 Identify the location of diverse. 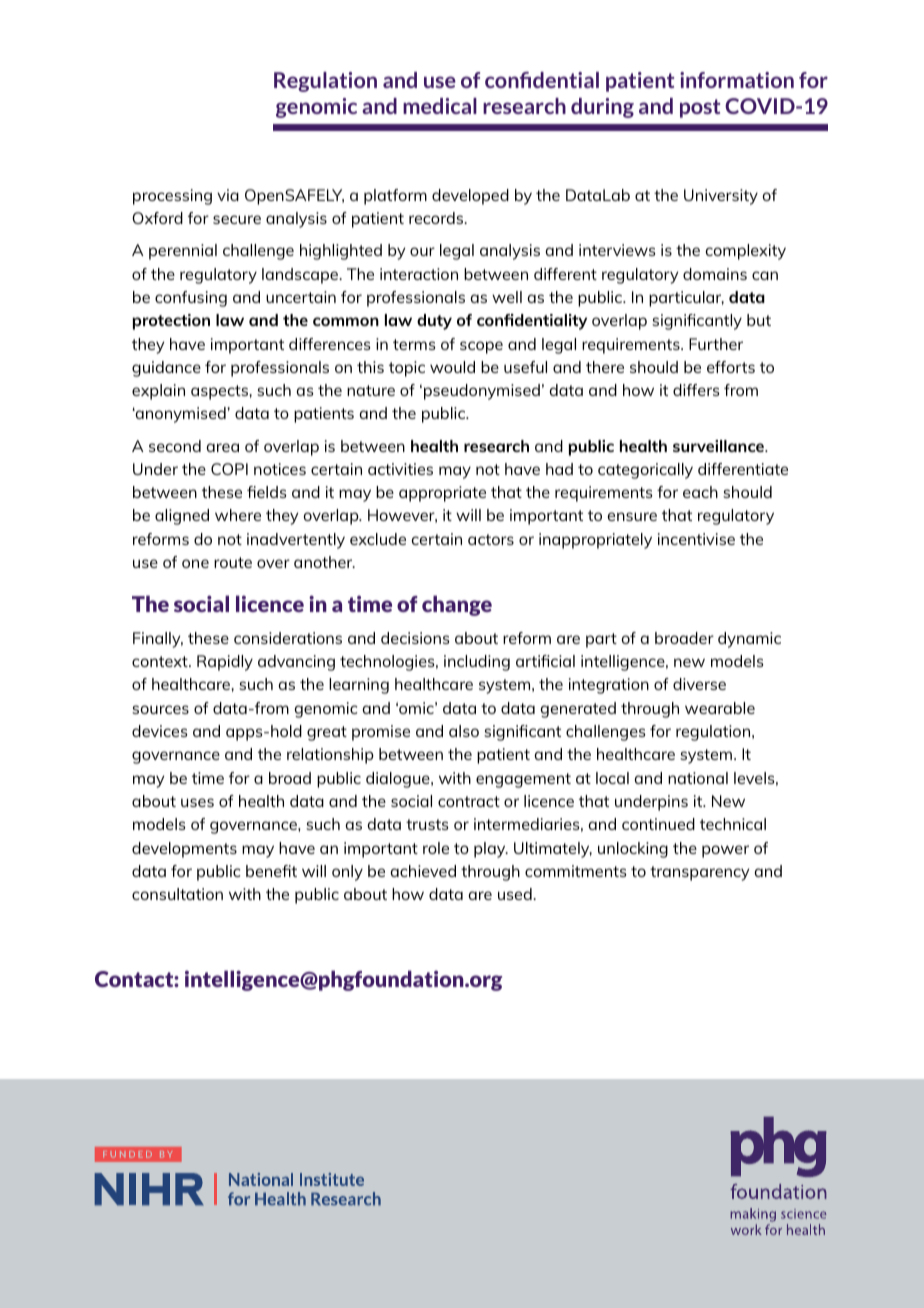
(699, 684).
